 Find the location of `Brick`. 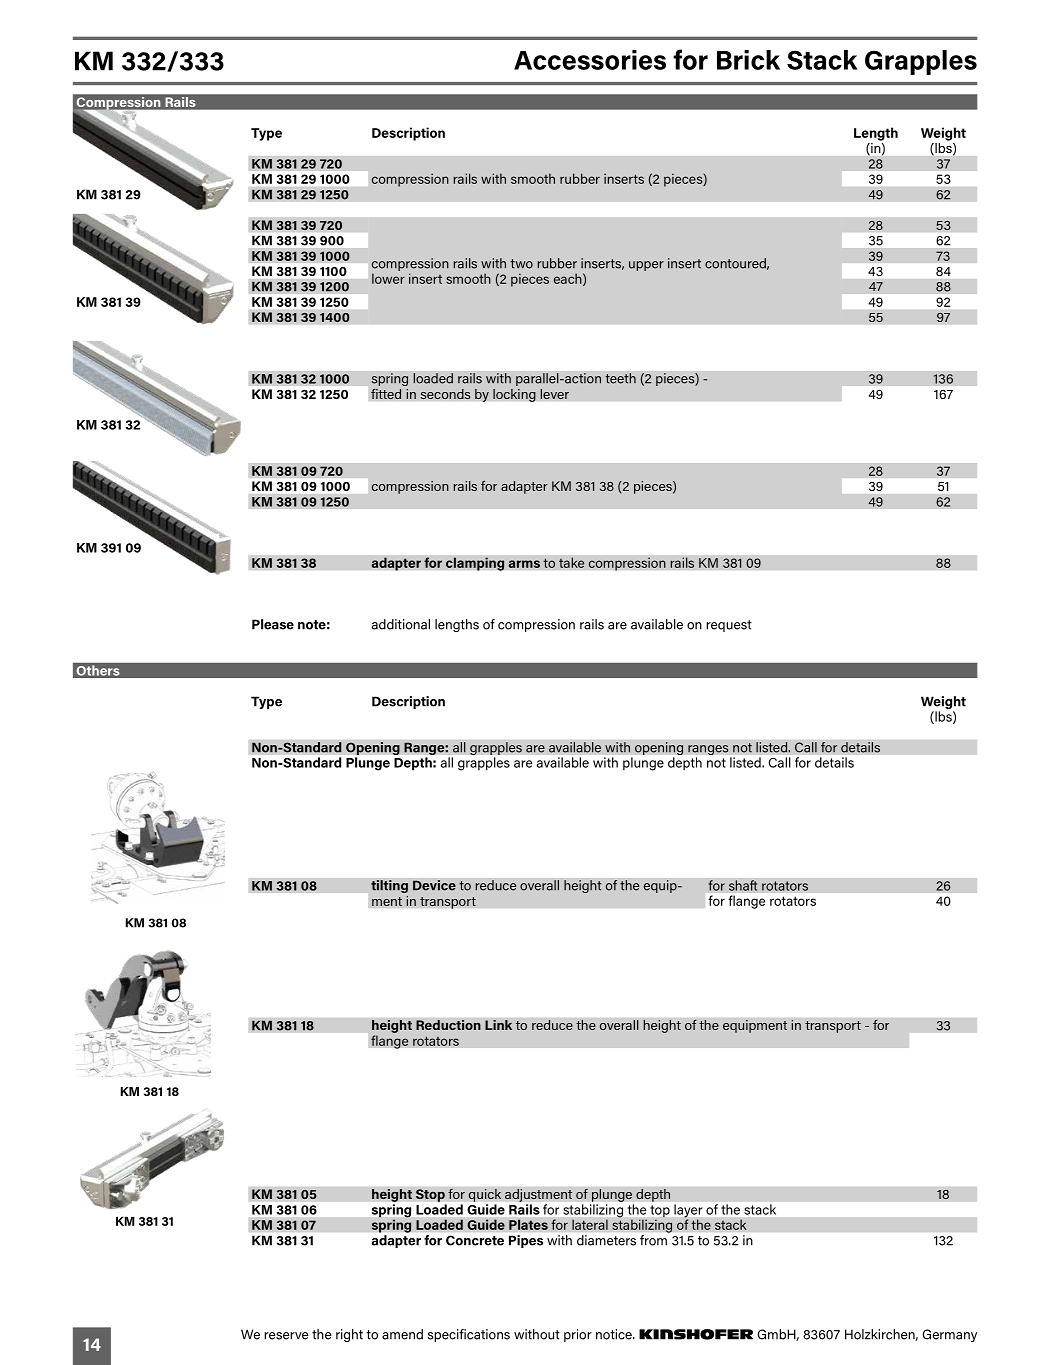

Brick is located at coordinates (748, 60).
